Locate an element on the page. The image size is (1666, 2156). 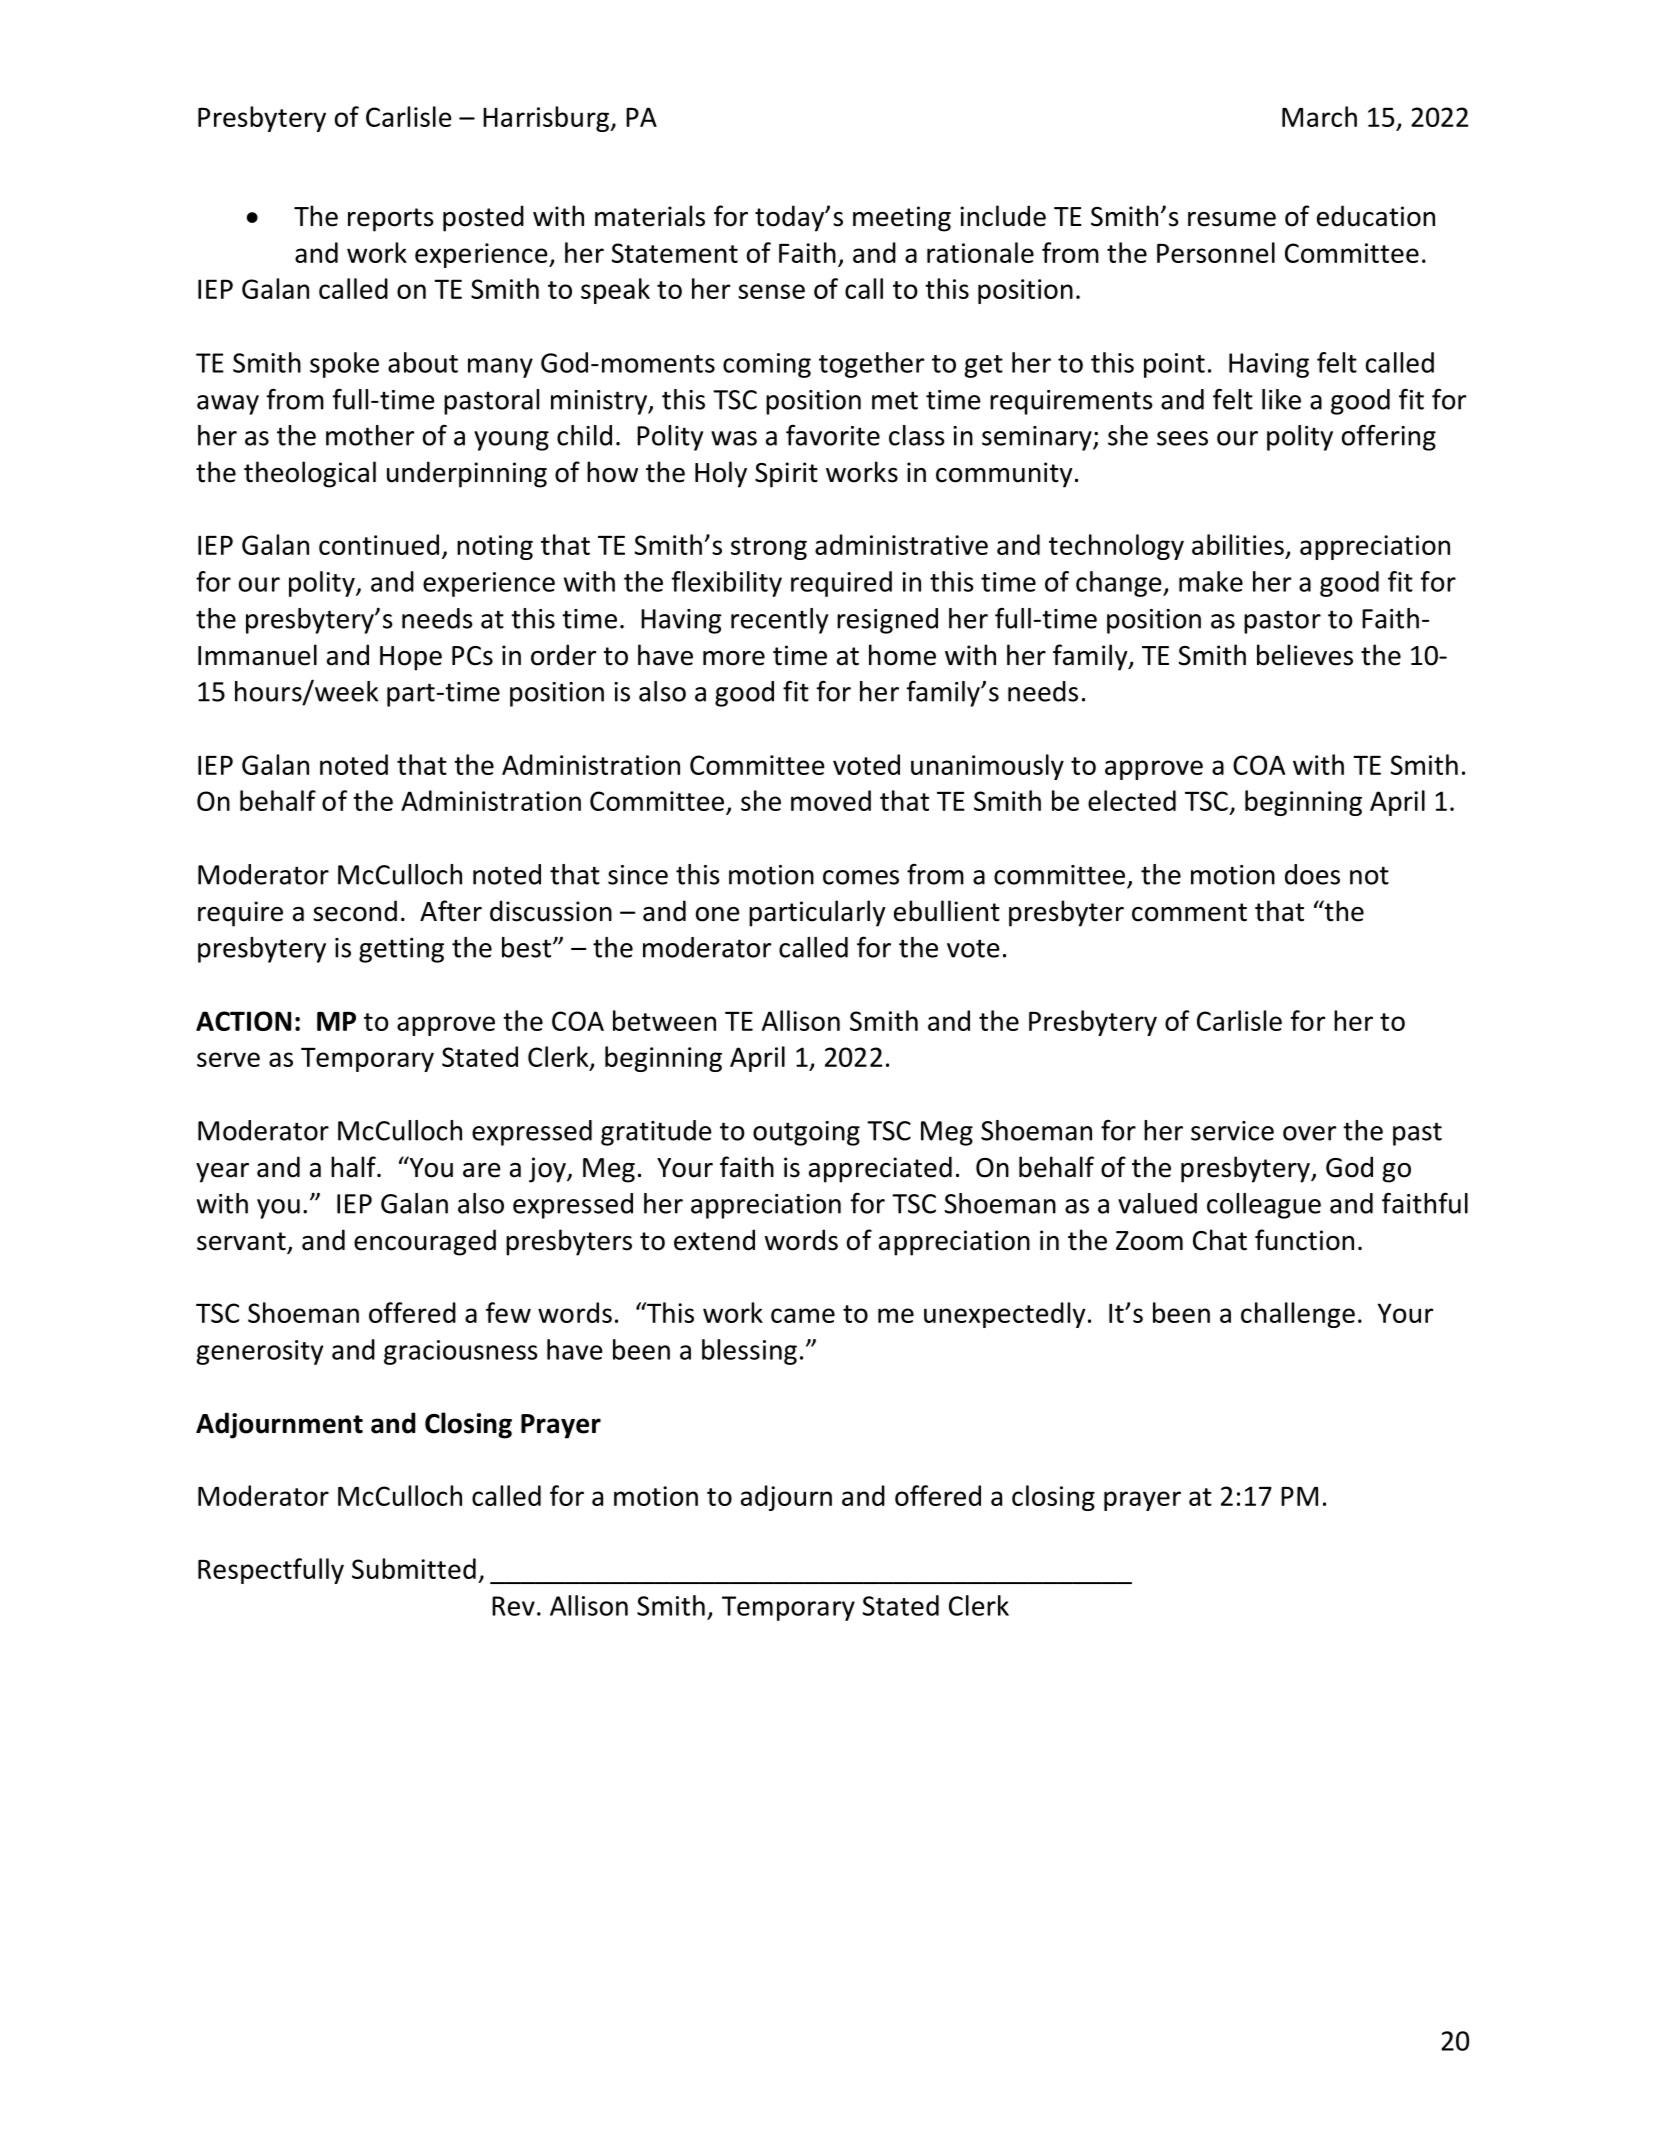
abilities is located at coordinates (1238, 544).
